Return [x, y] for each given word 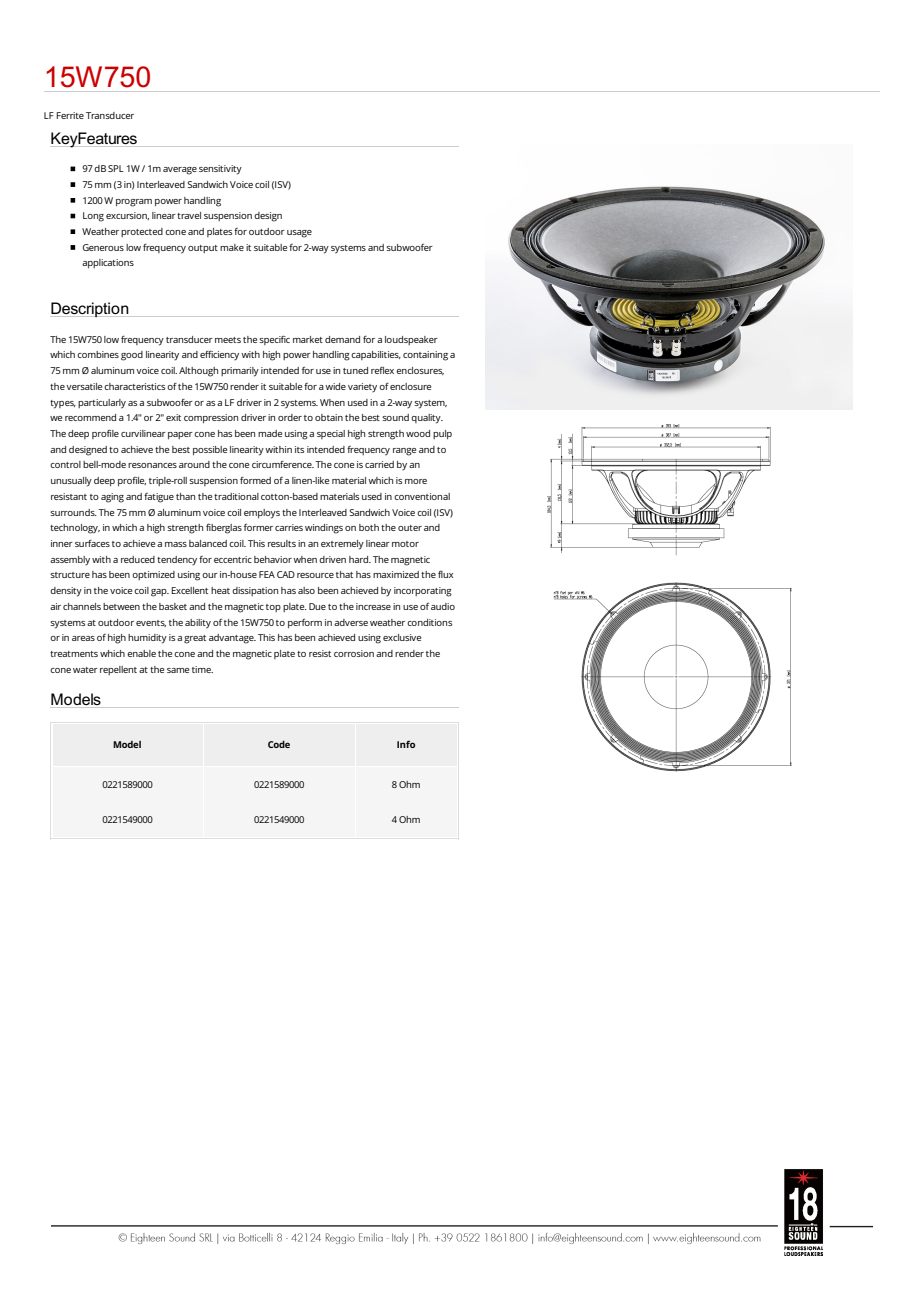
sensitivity [220, 170]
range [404, 452]
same [178, 670]
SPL [116, 168]
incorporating [423, 592]
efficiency [219, 355]
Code [279, 744]
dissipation [255, 591]
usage [299, 234]
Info [406, 744]
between [121, 606]
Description [90, 309]
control [65, 464]
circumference [283, 464]
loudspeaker [411, 340]
